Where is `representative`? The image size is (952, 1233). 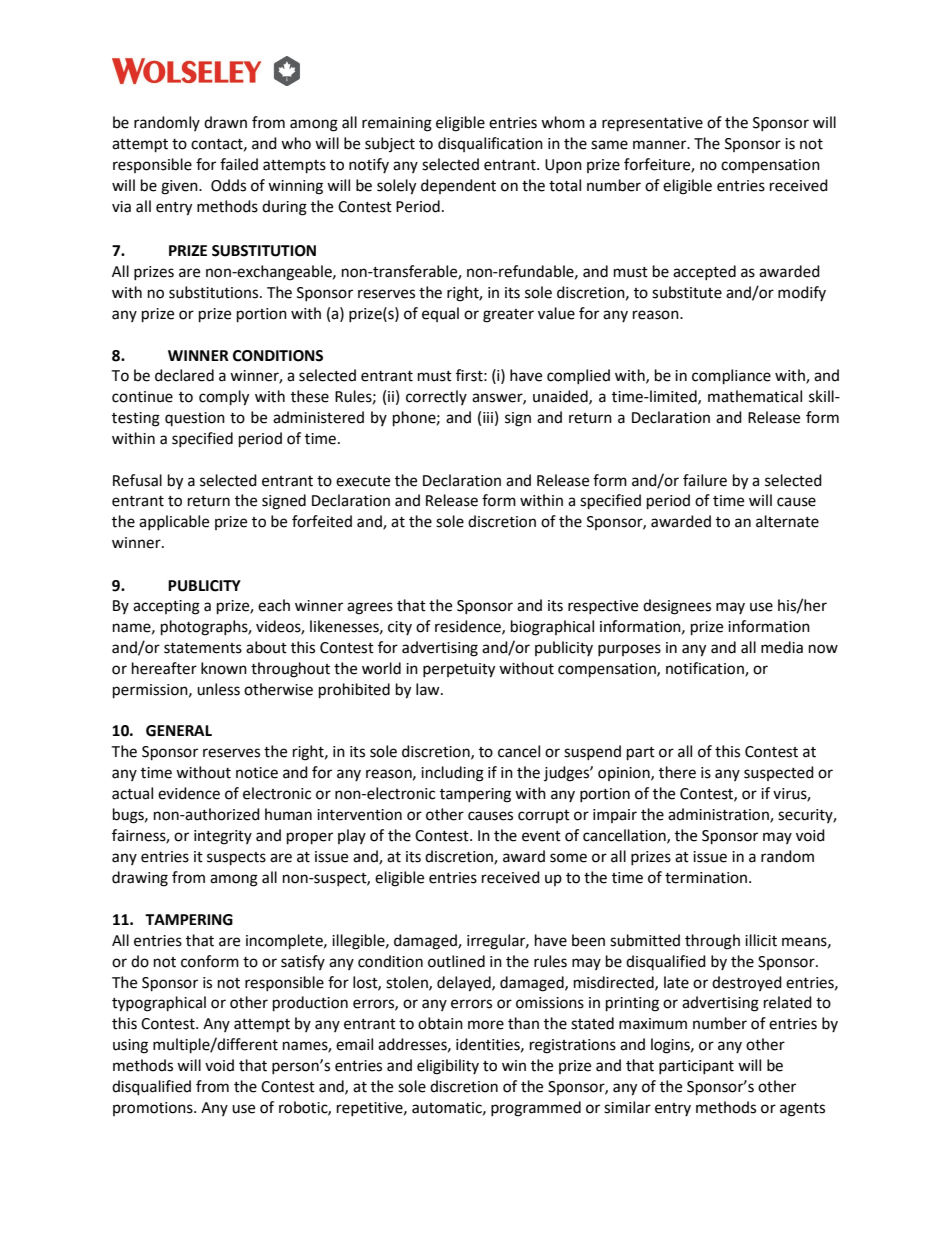
representative is located at coordinates (652, 124).
